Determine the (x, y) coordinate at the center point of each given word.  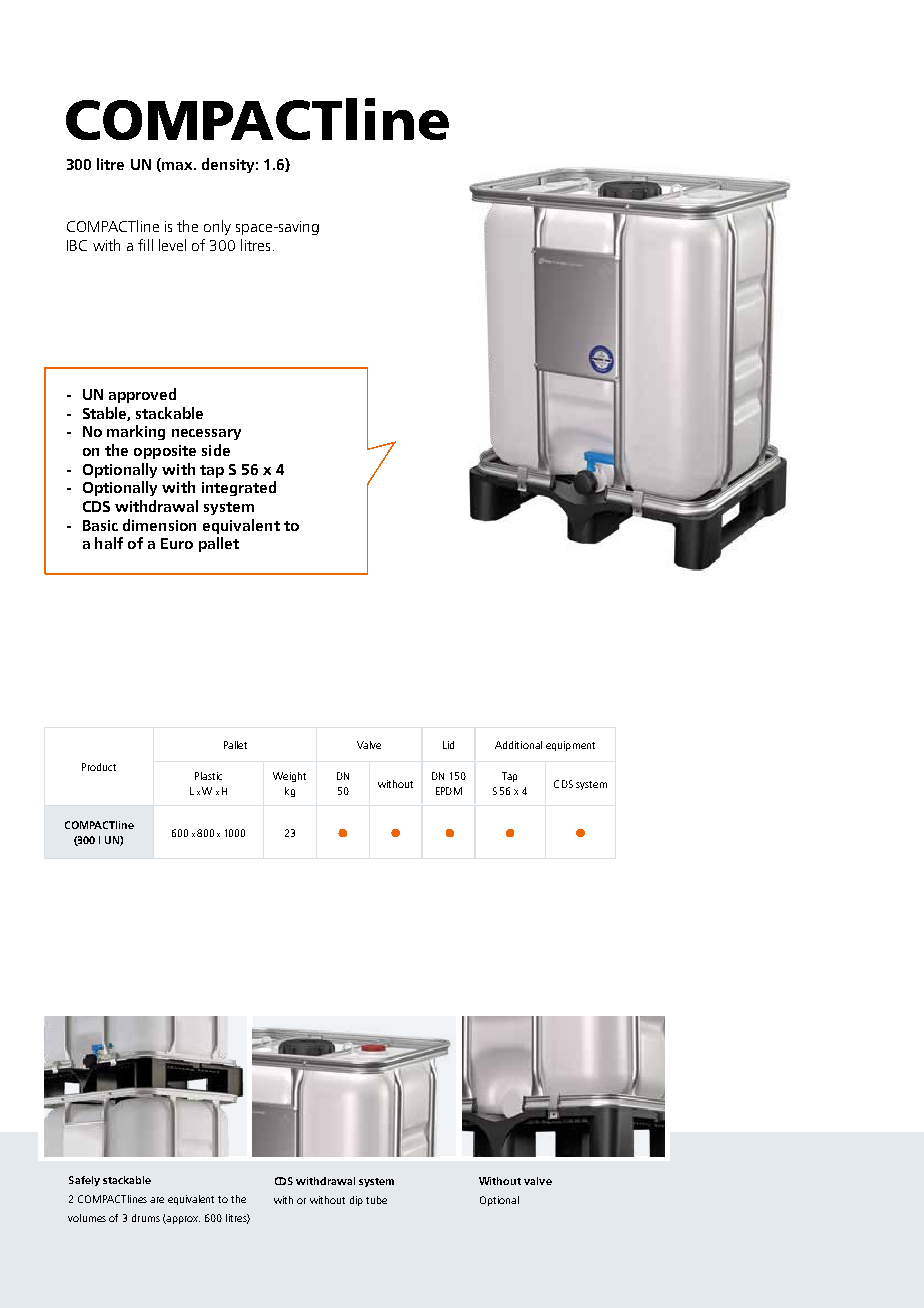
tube (376, 1200)
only (217, 227)
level (172, 245)
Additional (518, 745)
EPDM (449, 791)
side (216, 450)
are (157, 1200)
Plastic (208, 776)
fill (145, 245)
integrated (239, 488)
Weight (289, 777)
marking (136, 432)
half (109, 543)
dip (356, 1201)
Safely (84, 1181)
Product (99, 767)
